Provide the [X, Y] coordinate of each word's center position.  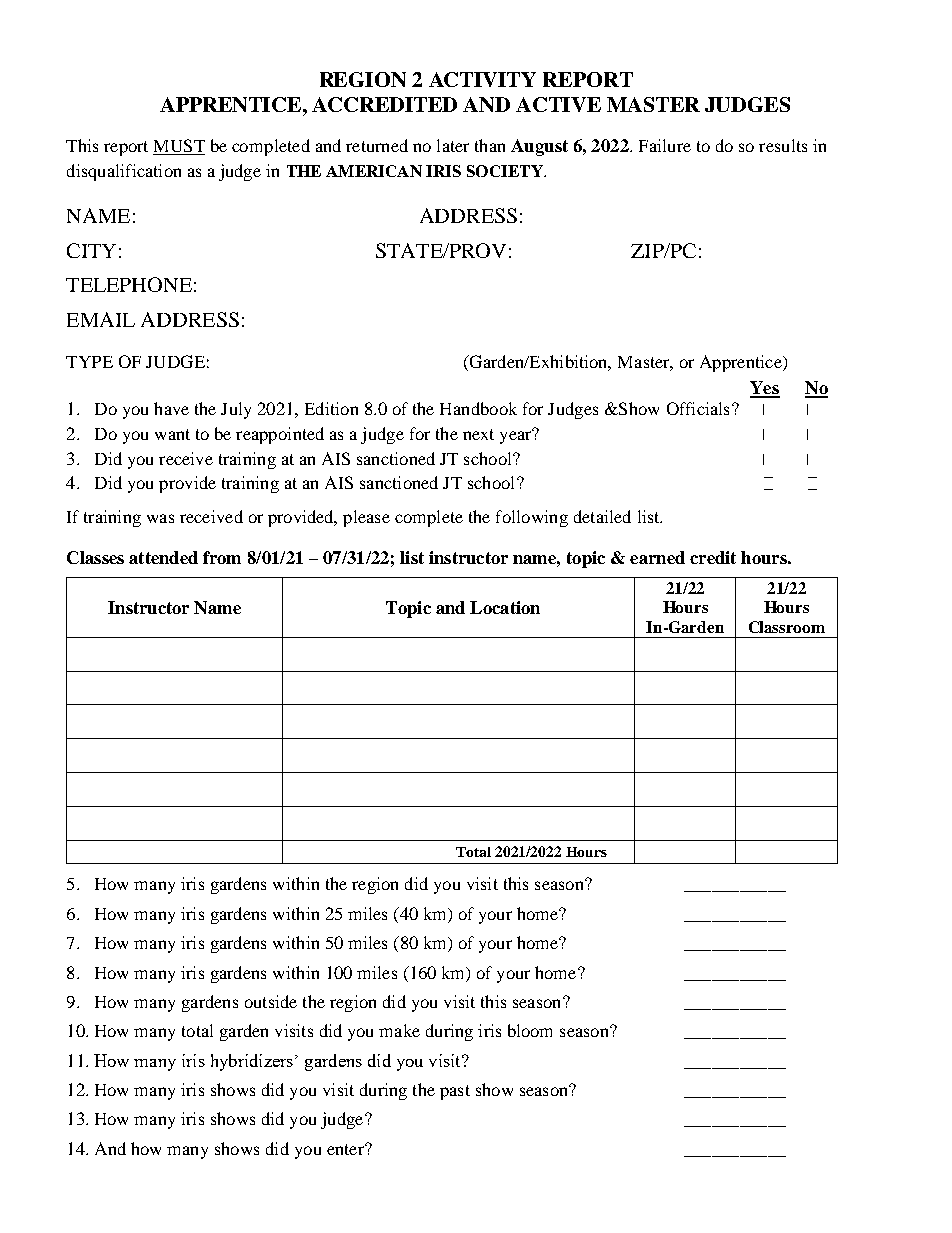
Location [505, 607]
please [366, 518]
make [399, 1030]
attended [163, 557]
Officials [698, 408]
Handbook [478, 408]
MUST [179, 147]
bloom [530, 1030]
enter [346, 1149]
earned [657, 557]
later [453, 145]
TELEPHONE [129, 284]
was [160, 518]
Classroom [787, 627]
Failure [665, 145]
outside [271, 1001]
